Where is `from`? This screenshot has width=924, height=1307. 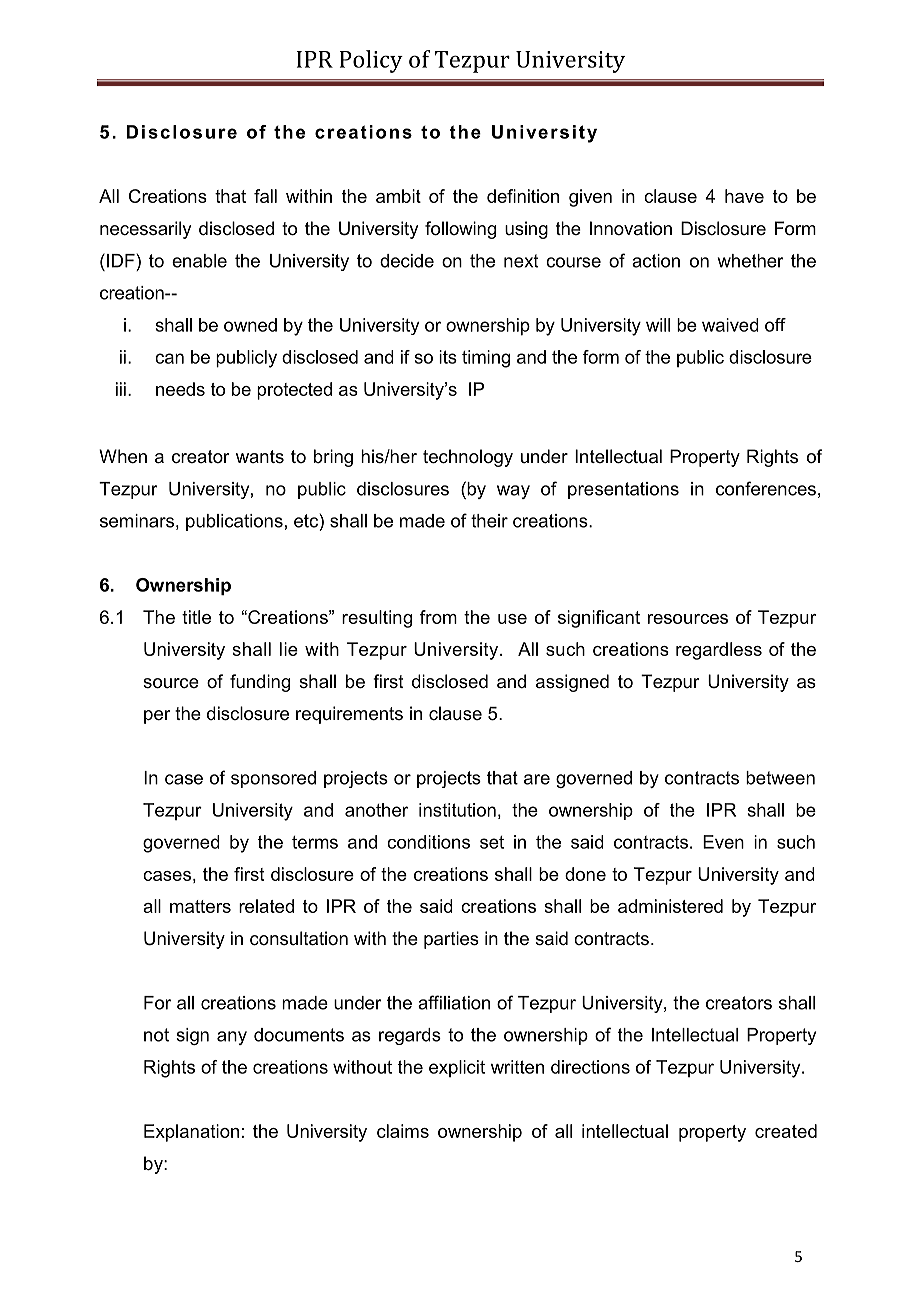 from is located at coordinates (438, 617).
